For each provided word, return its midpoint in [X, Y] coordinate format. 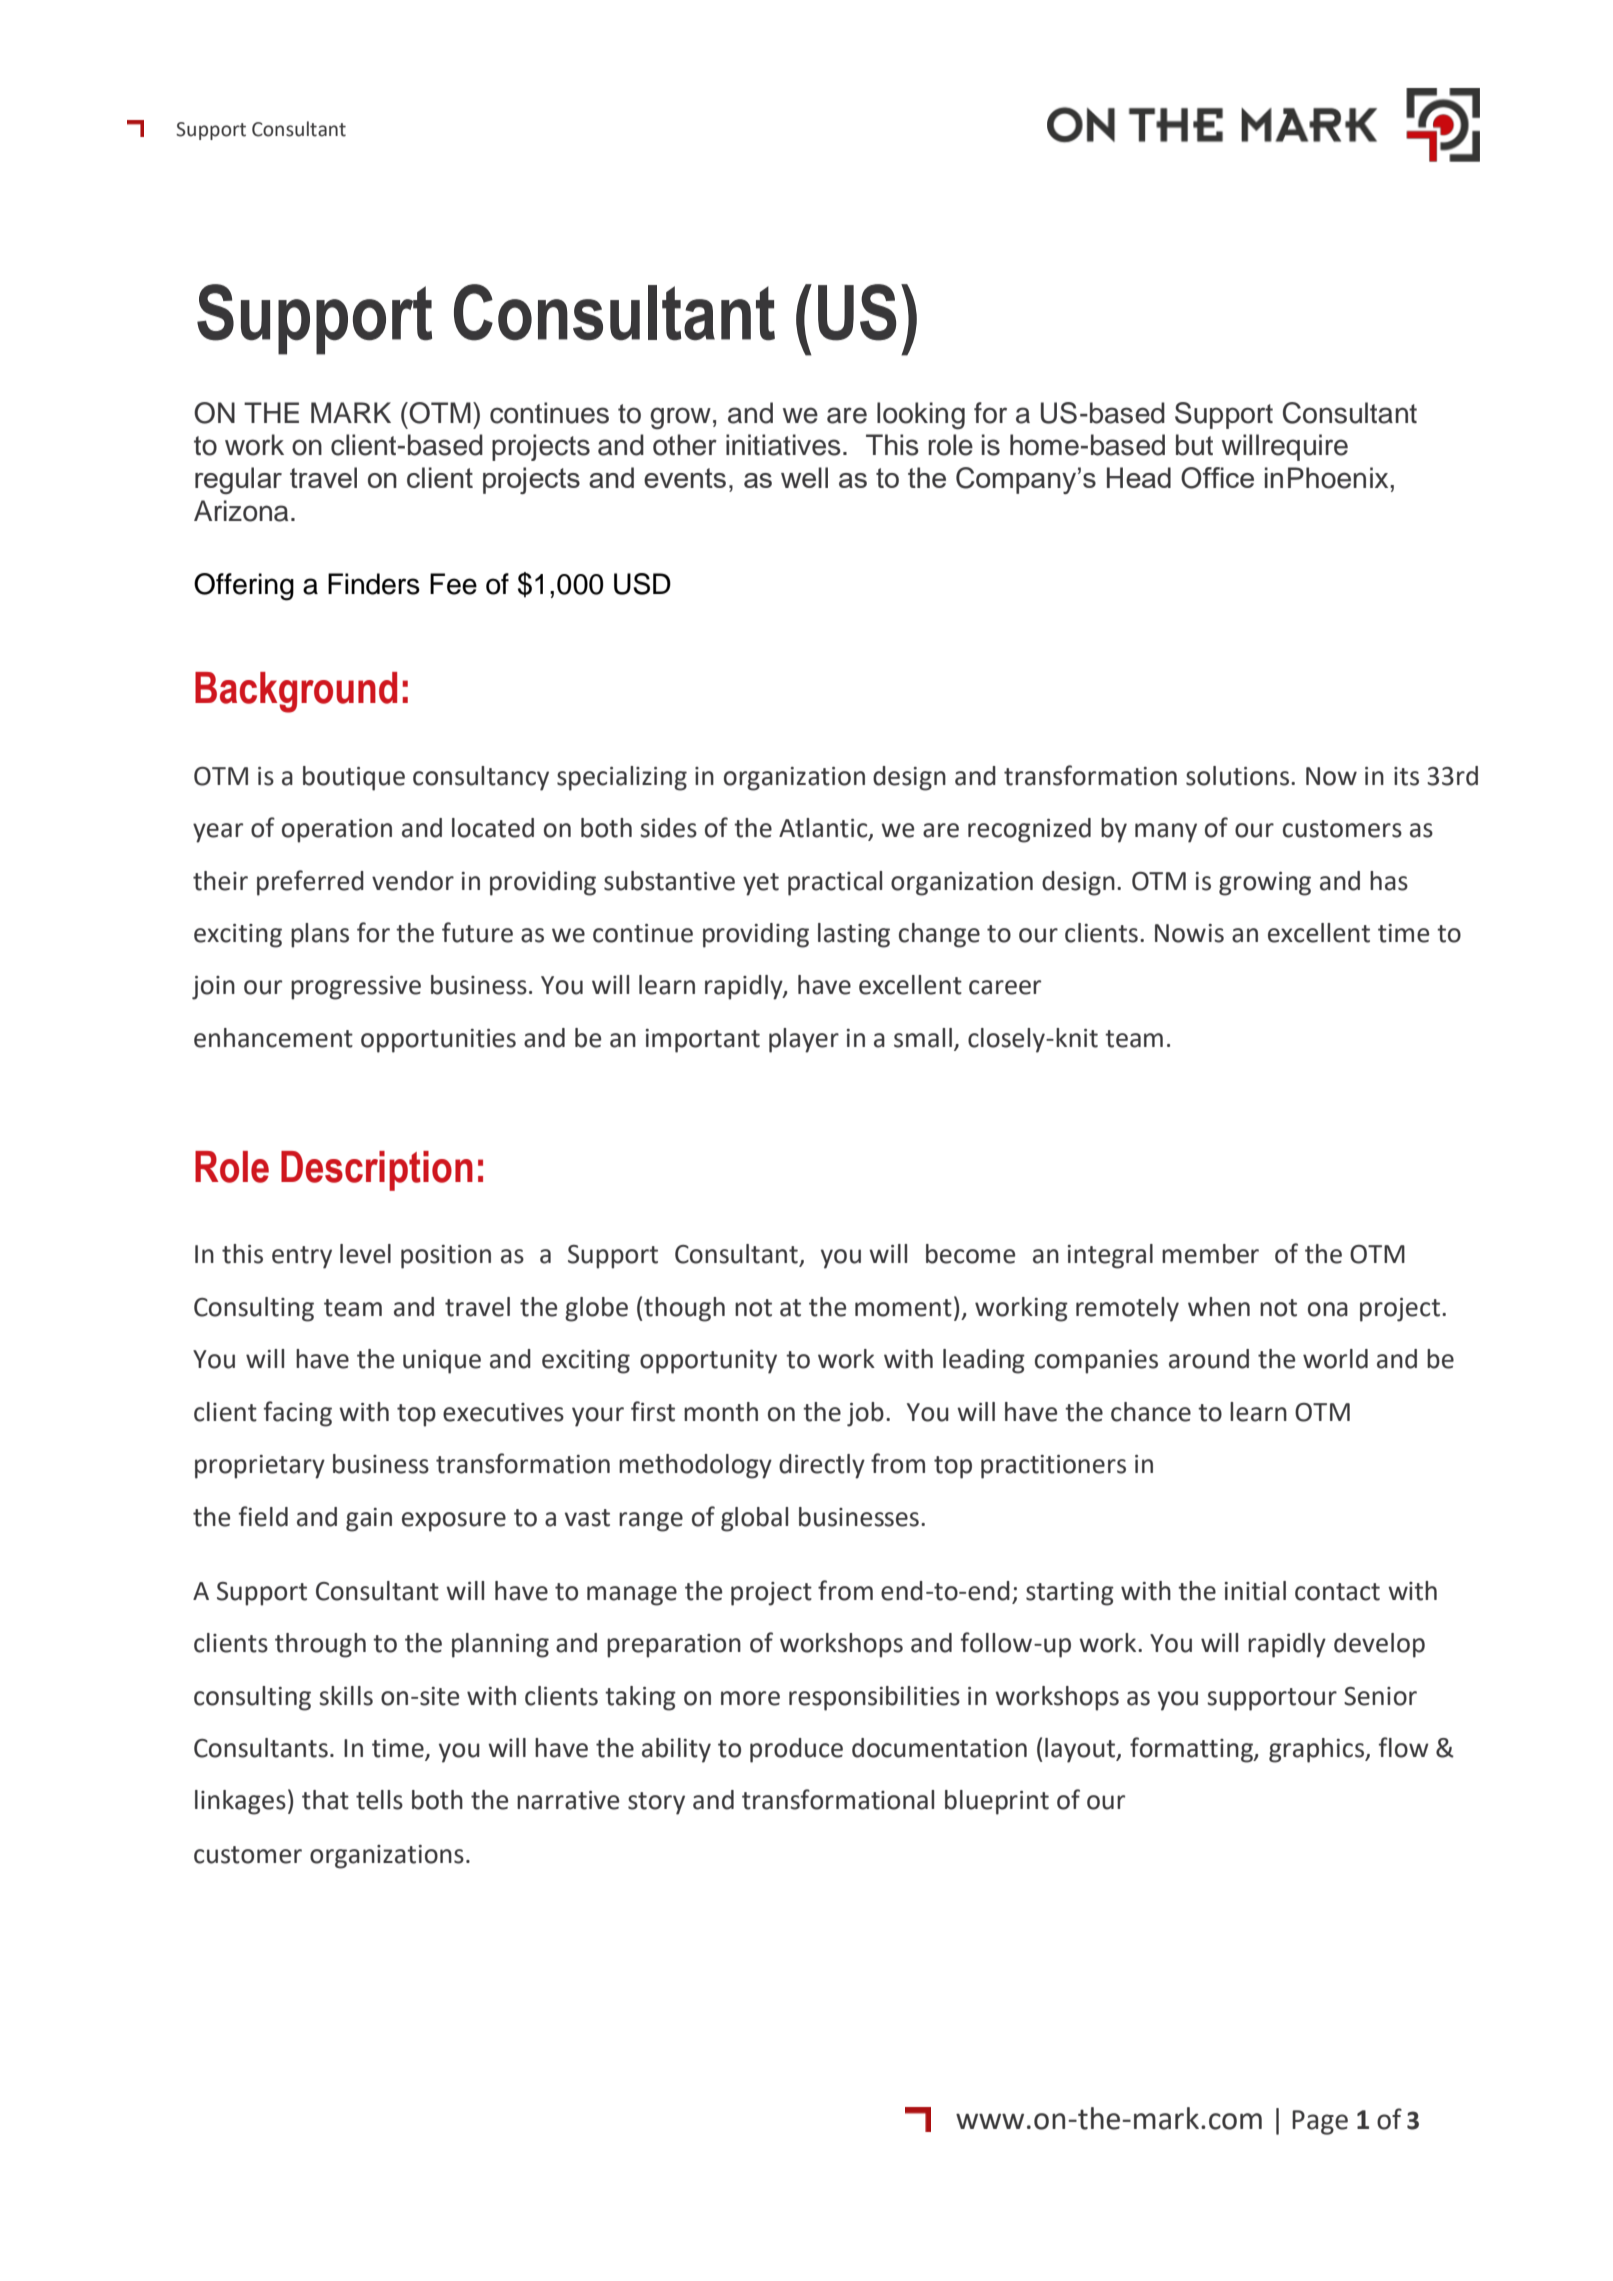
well [804, 477]
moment [903, 1308]
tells [379, 1800]
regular [238, 480]
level [365, 1254]
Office [1217, 478]
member [1210, 1254]
